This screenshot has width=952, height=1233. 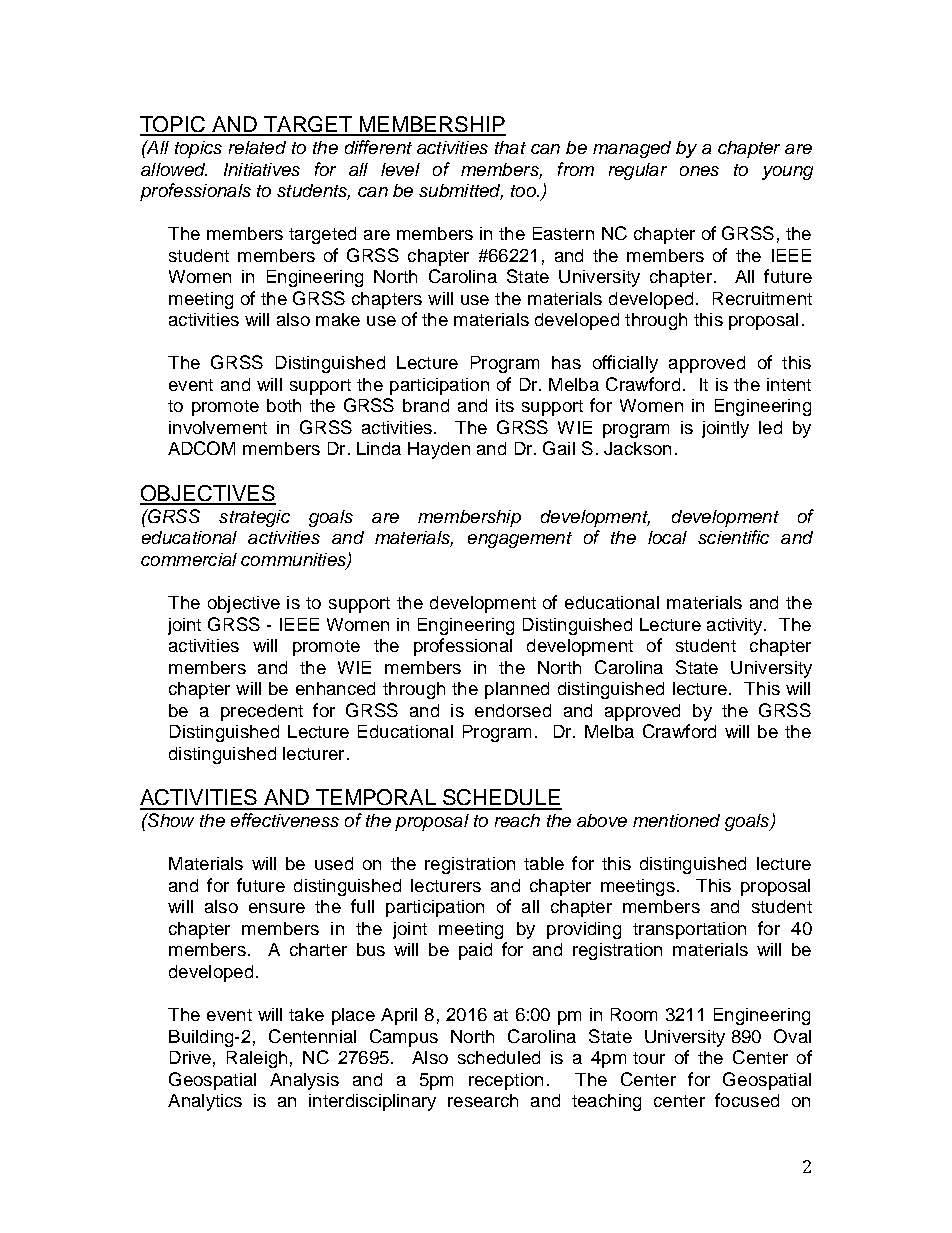 What do you see at coordinates (254, 518) in the screenshot?
I see `strategic` at bounding box center [254, 518].
